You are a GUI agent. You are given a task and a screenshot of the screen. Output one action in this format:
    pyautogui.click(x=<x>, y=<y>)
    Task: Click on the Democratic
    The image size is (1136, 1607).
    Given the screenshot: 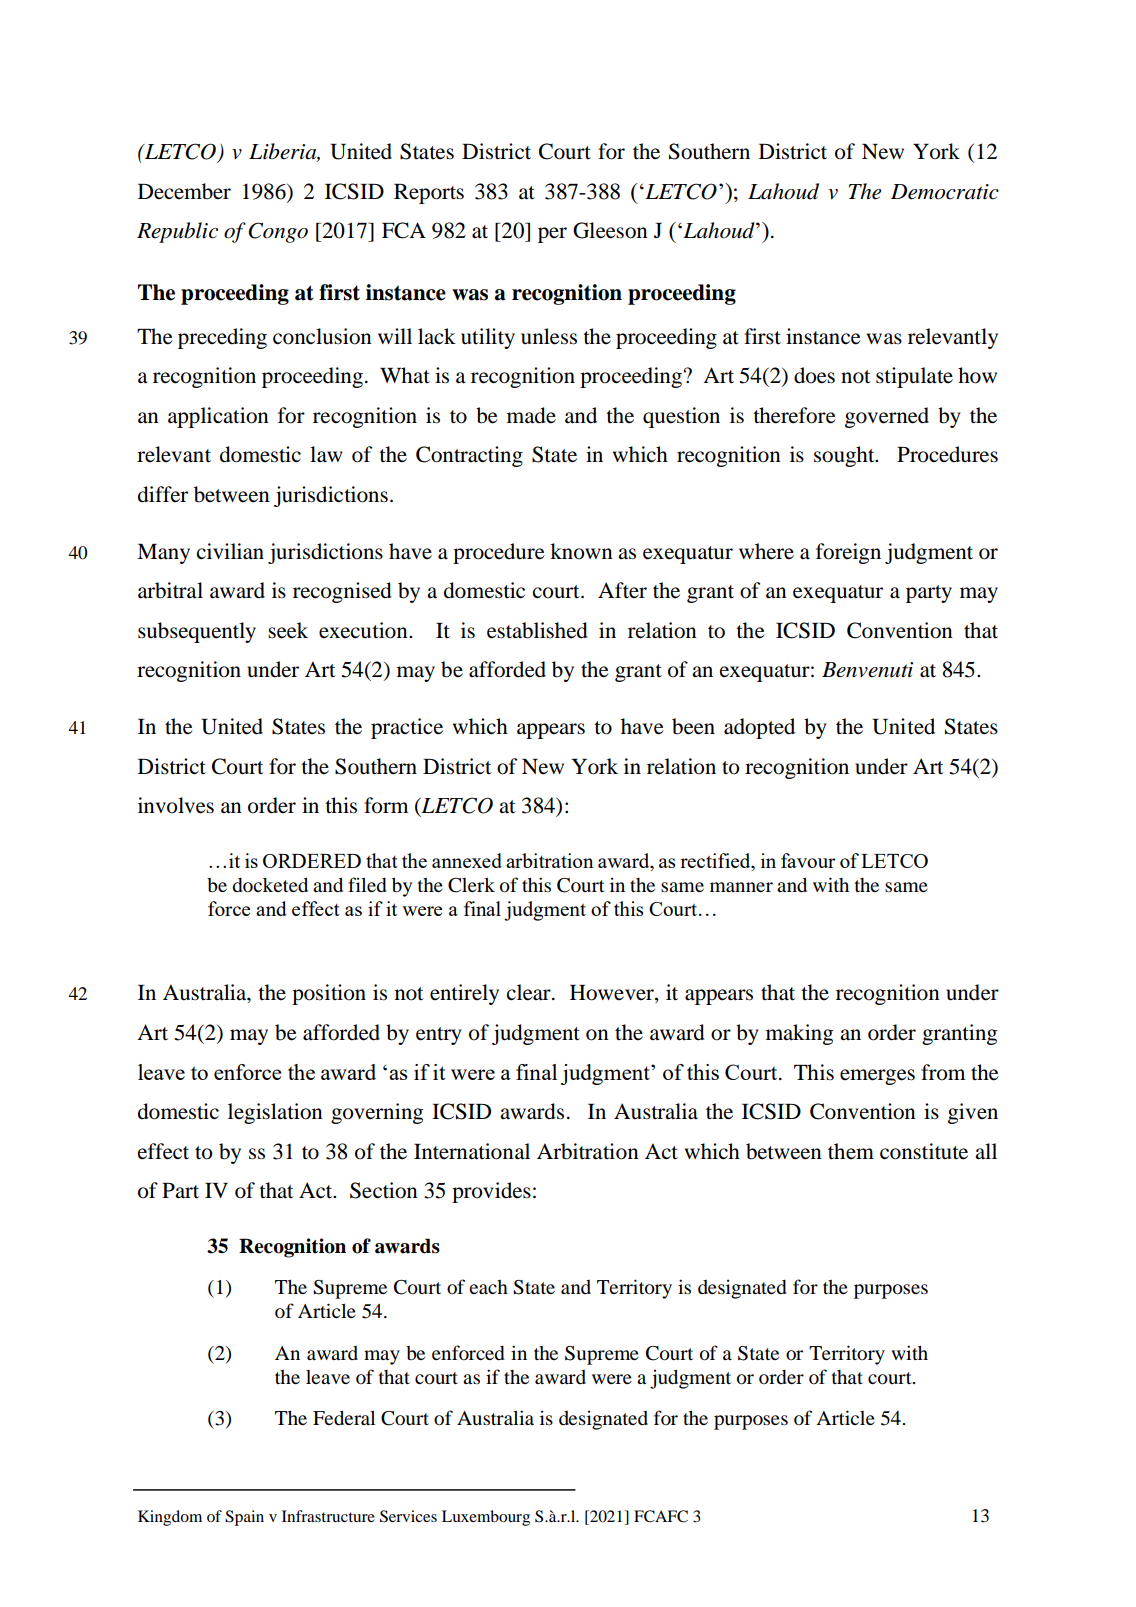 What is the action you would take?
    pyautogui.click(x=945, y=192)
